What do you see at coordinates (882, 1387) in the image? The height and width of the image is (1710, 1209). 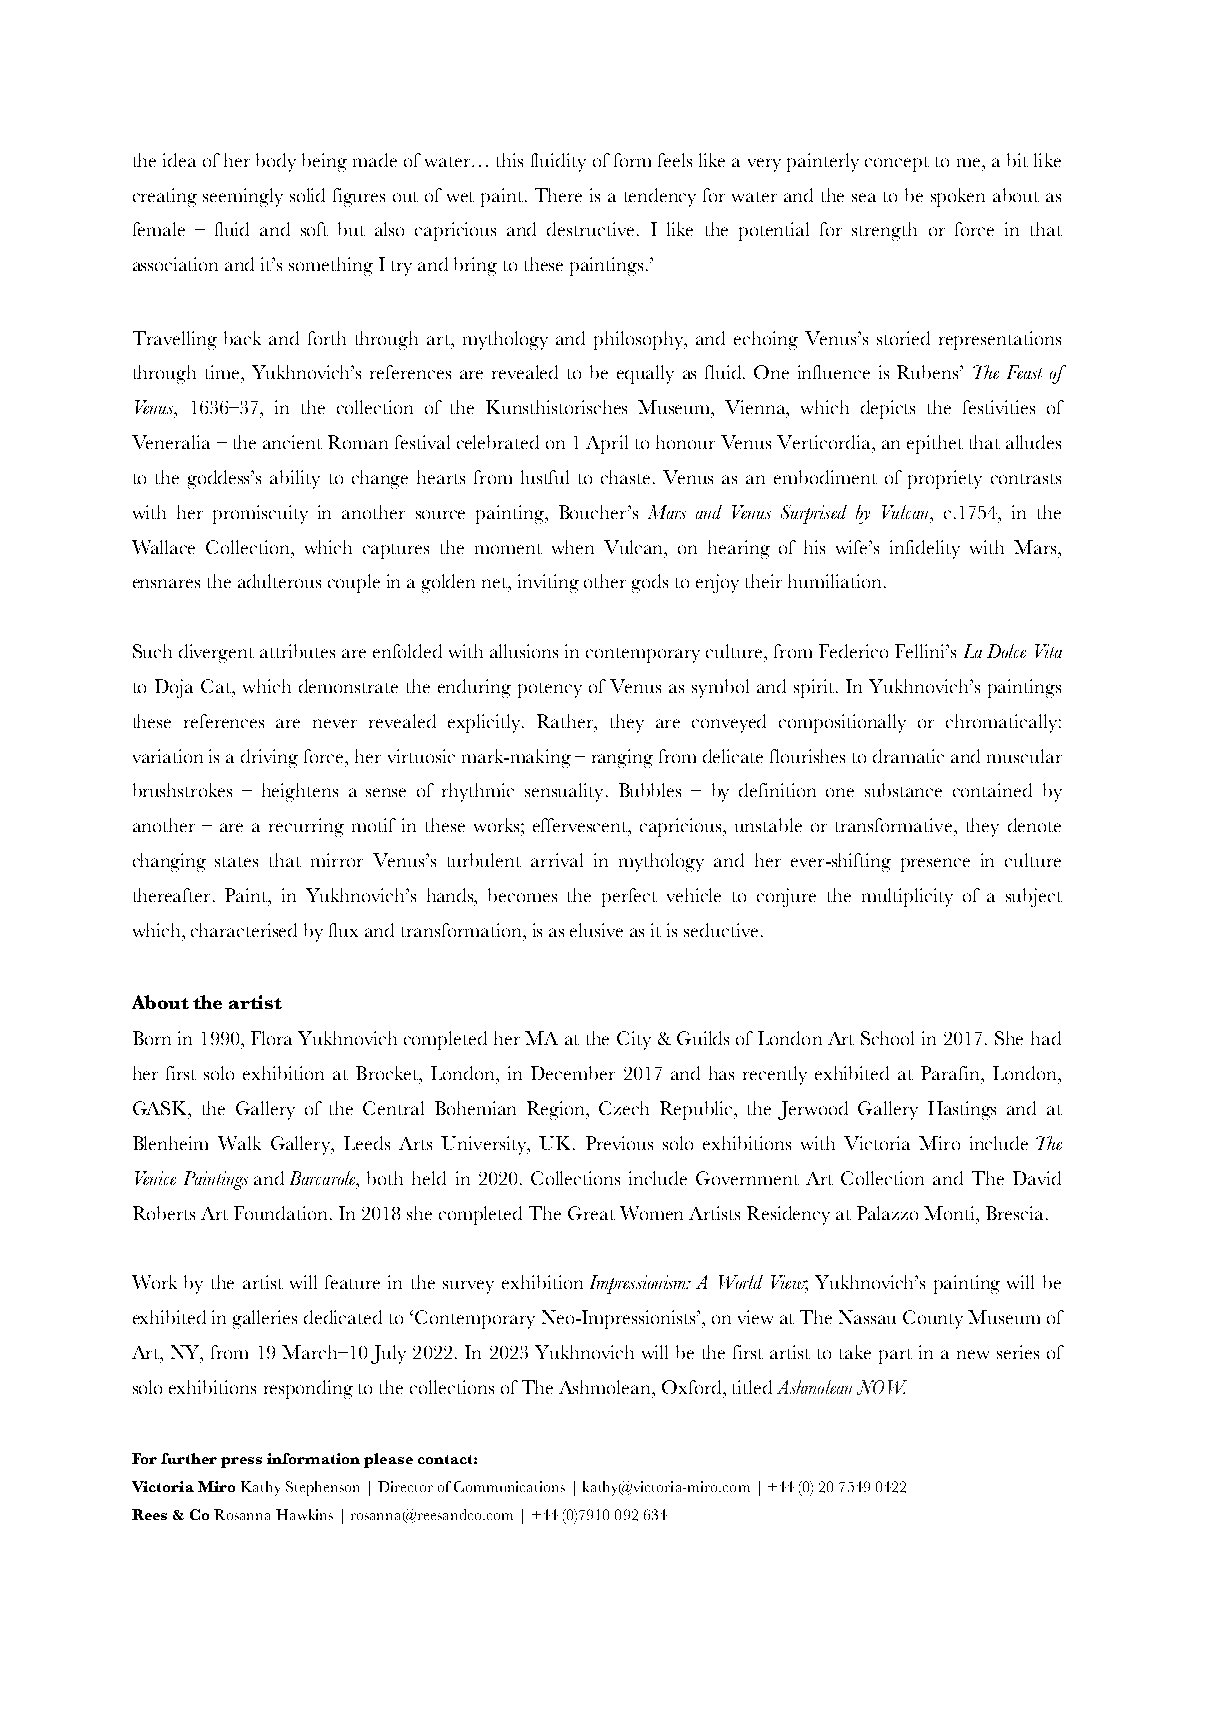 I see `NOW` at bounding box center [882, 1387].
